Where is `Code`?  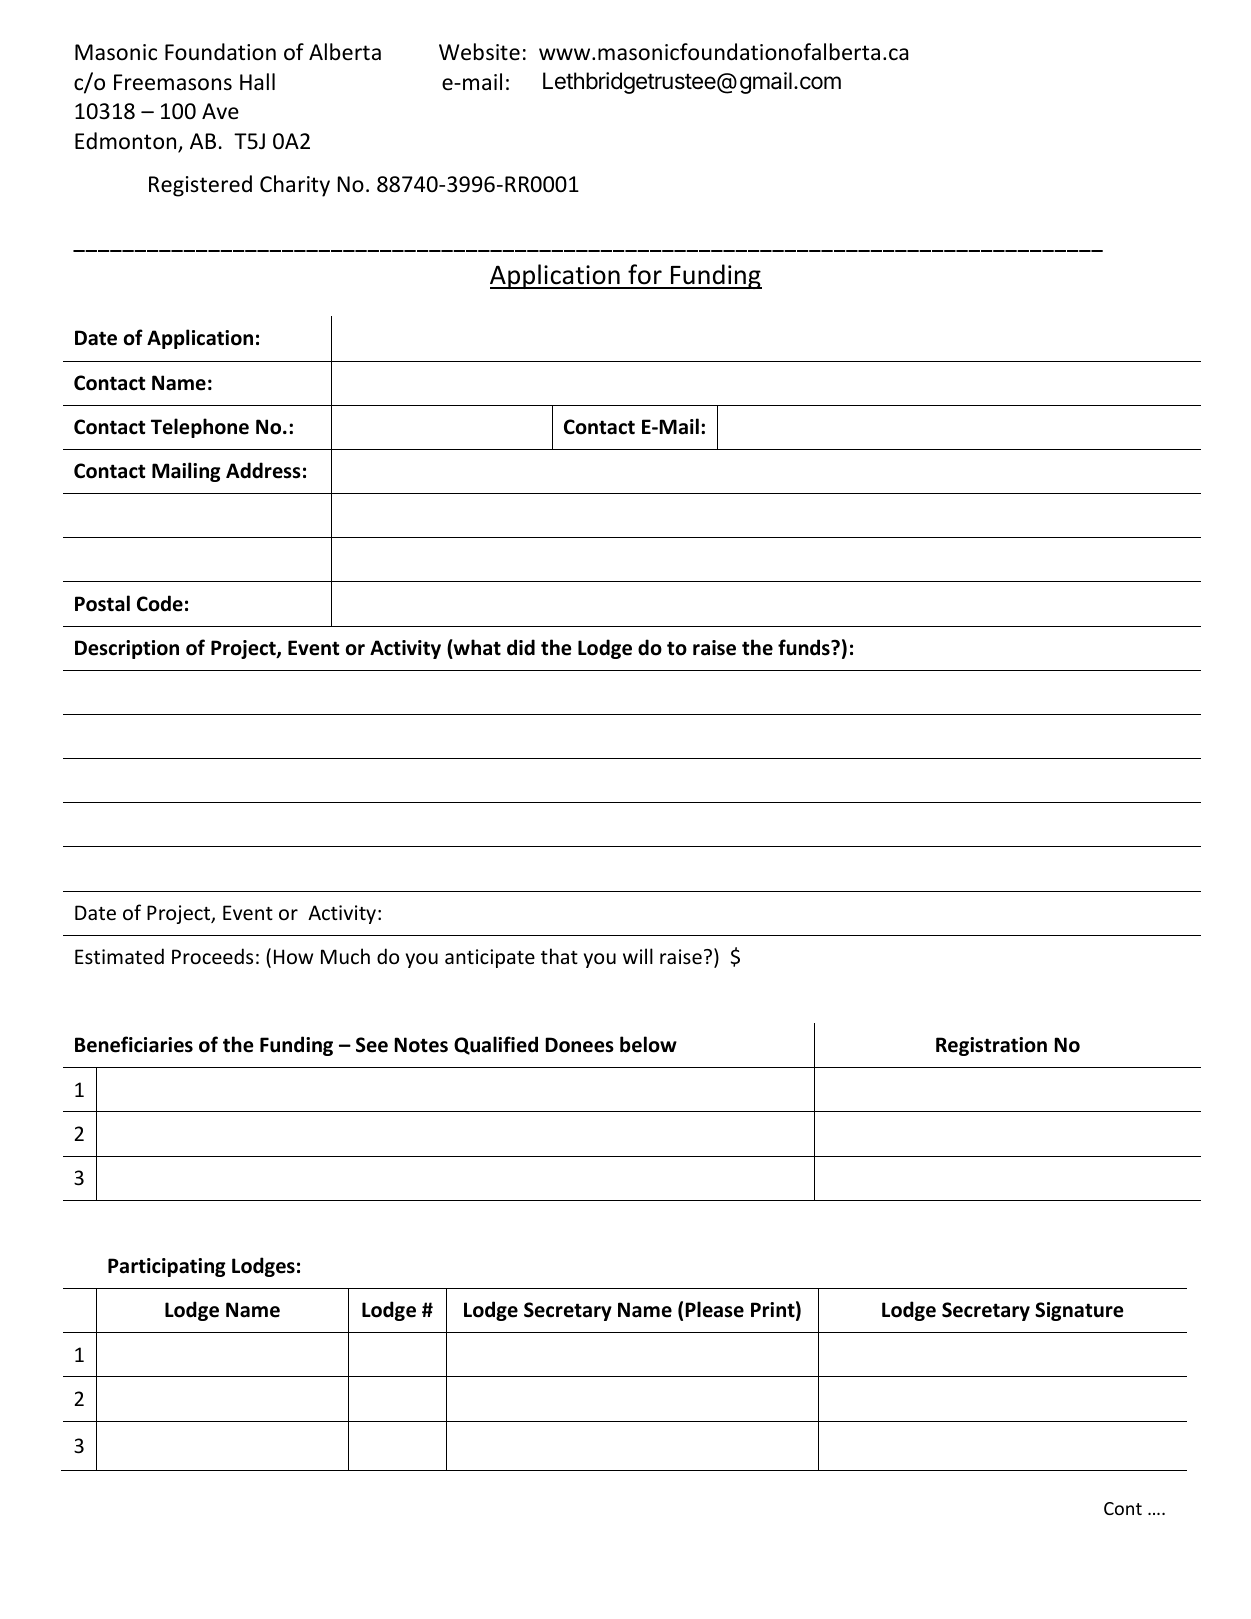 Code is located at coordinates (160, 603).
